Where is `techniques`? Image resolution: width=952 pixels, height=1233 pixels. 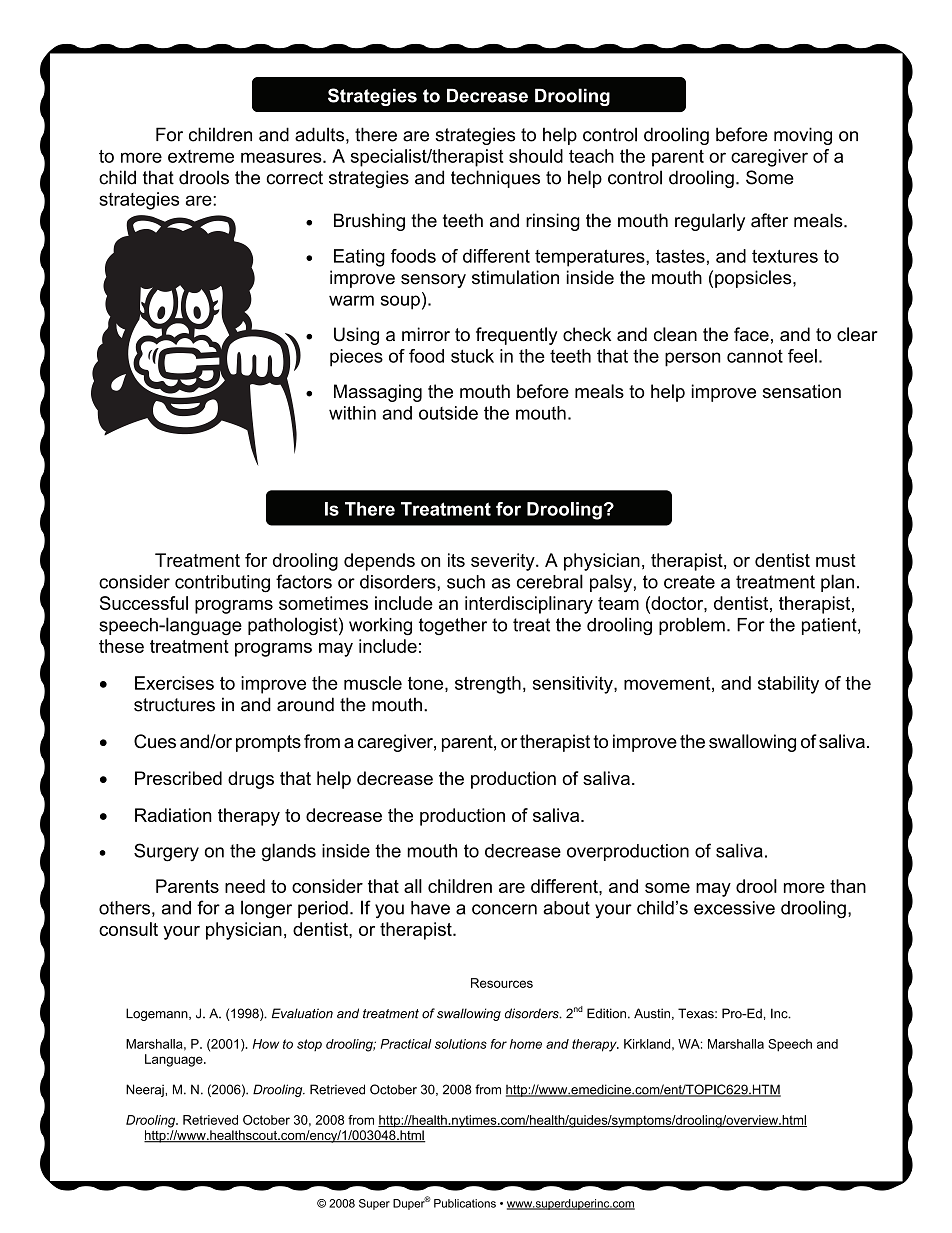 techniques is located at coordinates (495, 179).
